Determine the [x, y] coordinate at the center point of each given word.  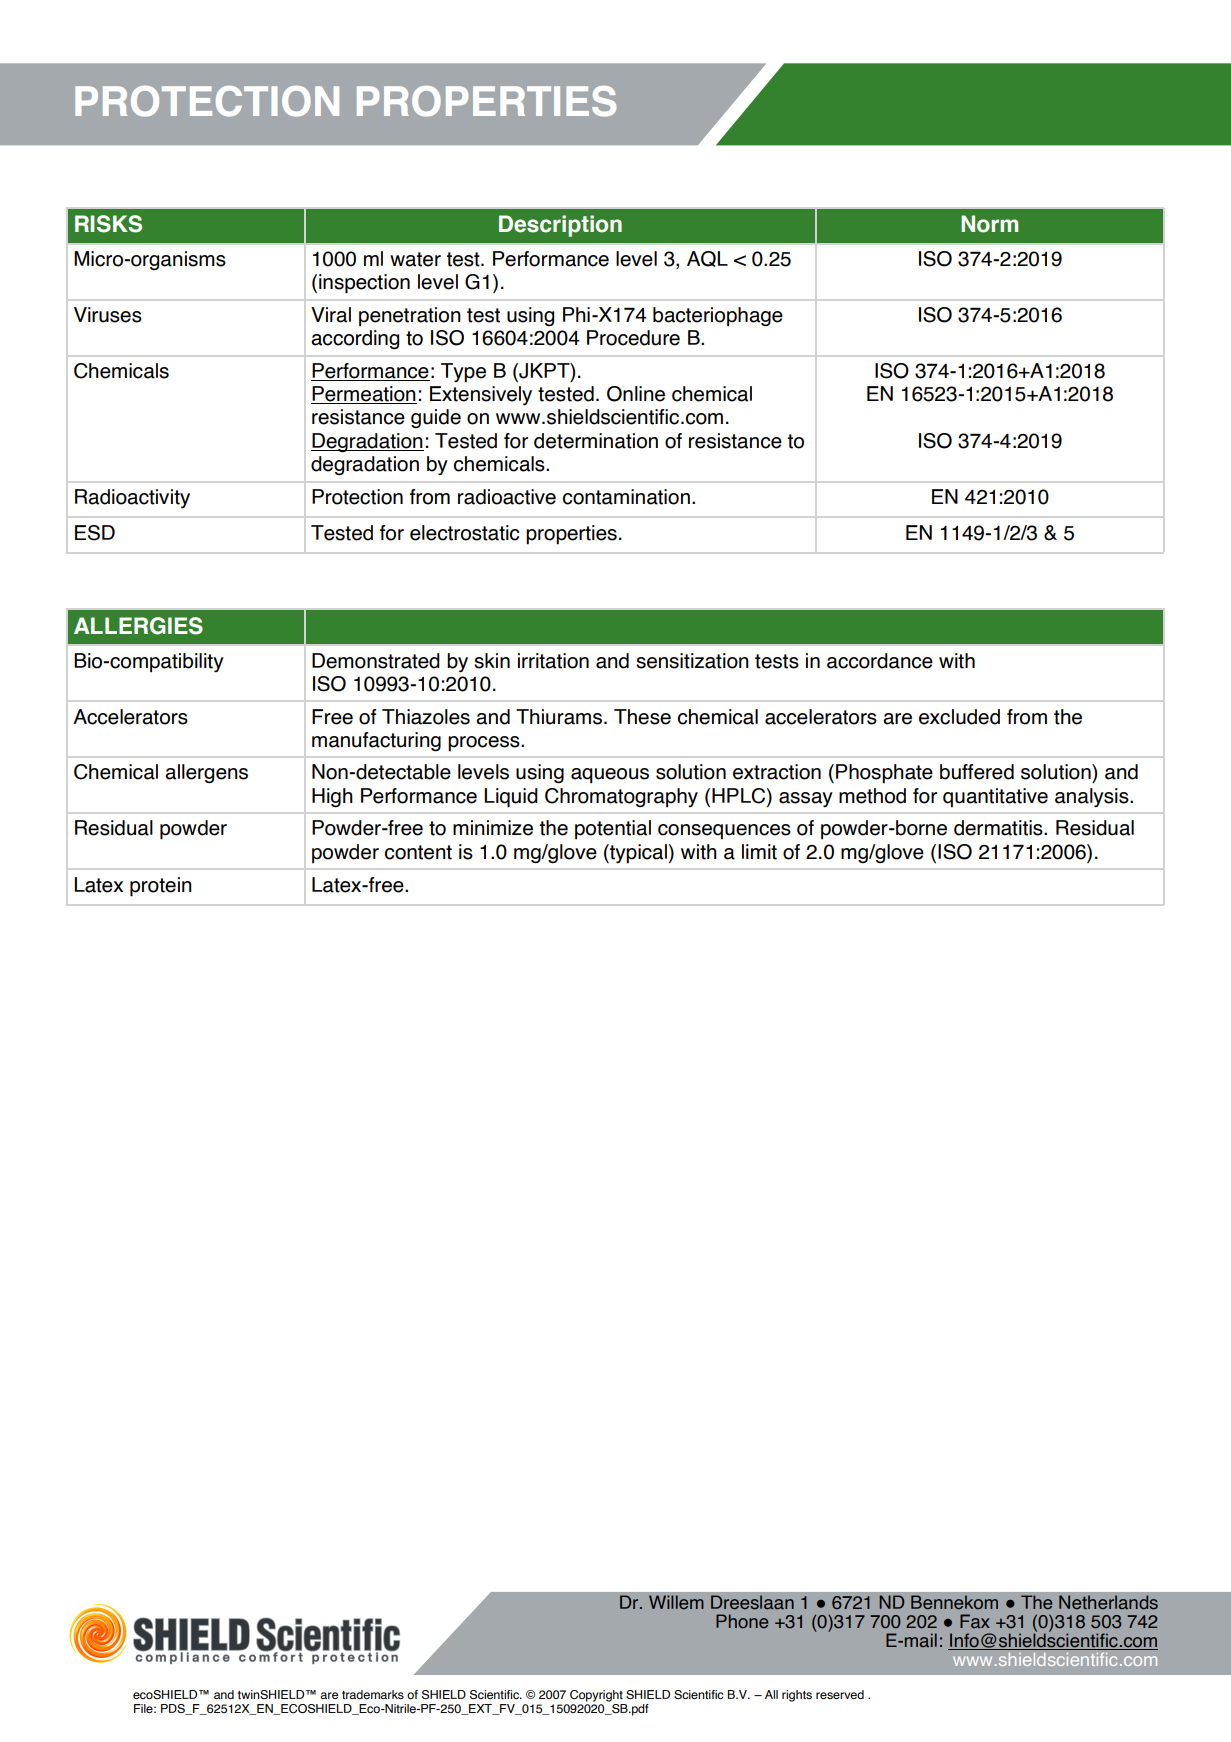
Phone [742, 1621]
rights [797, 1696]
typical [637, 854]
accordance [880, 661]
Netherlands [1108, 1602]
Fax [975, 1621]
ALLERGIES [138, 626]
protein [161, 887]
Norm [989, 224]
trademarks [373, 1694]
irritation [553, 661]
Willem [676, 1602]
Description [560, 226]
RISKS [108, 224]
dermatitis [999, 828]
